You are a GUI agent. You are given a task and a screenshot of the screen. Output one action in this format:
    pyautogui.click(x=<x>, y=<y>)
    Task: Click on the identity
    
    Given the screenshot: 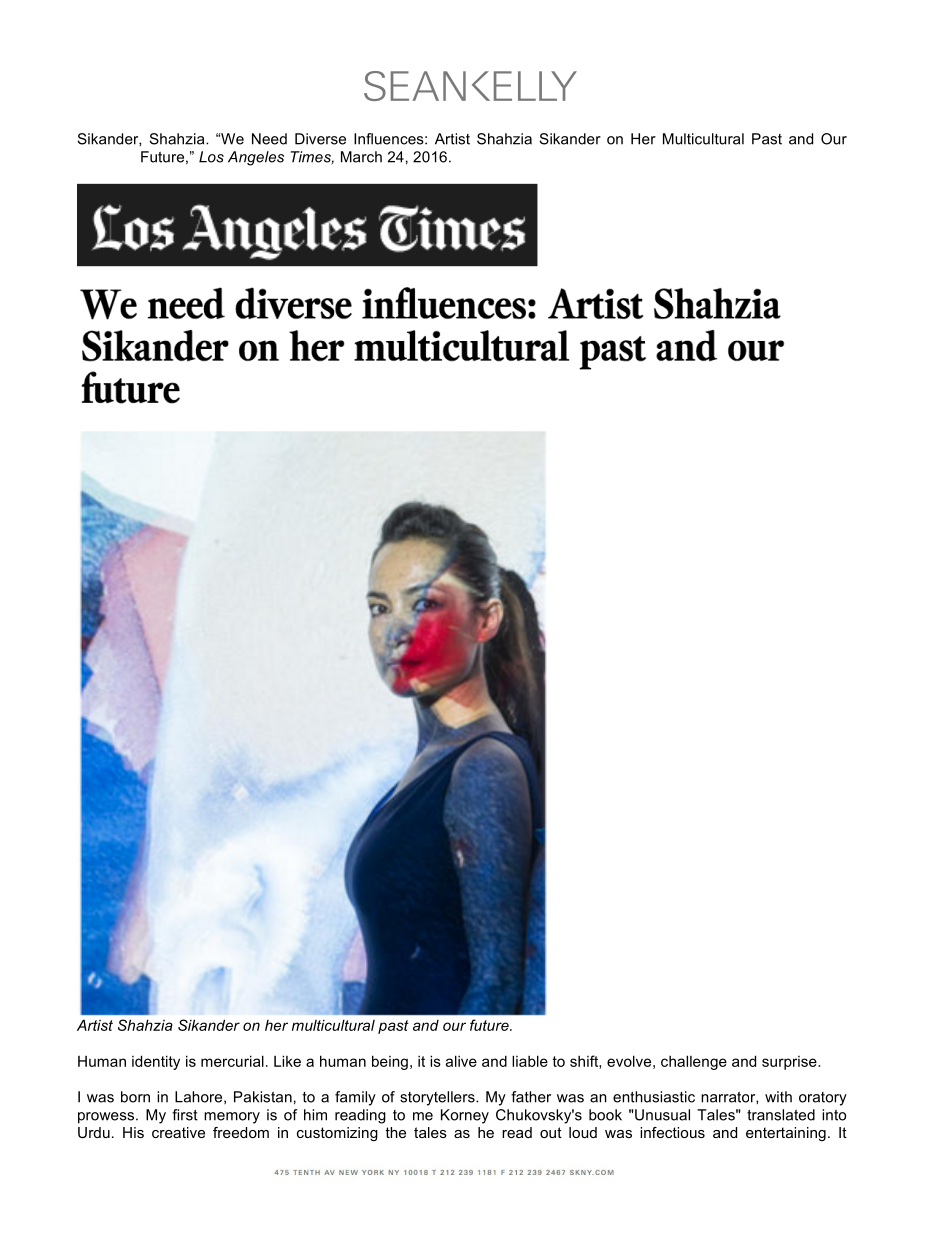 What is the action you would take?
    pyautogui.click(x=156, y=1062)
